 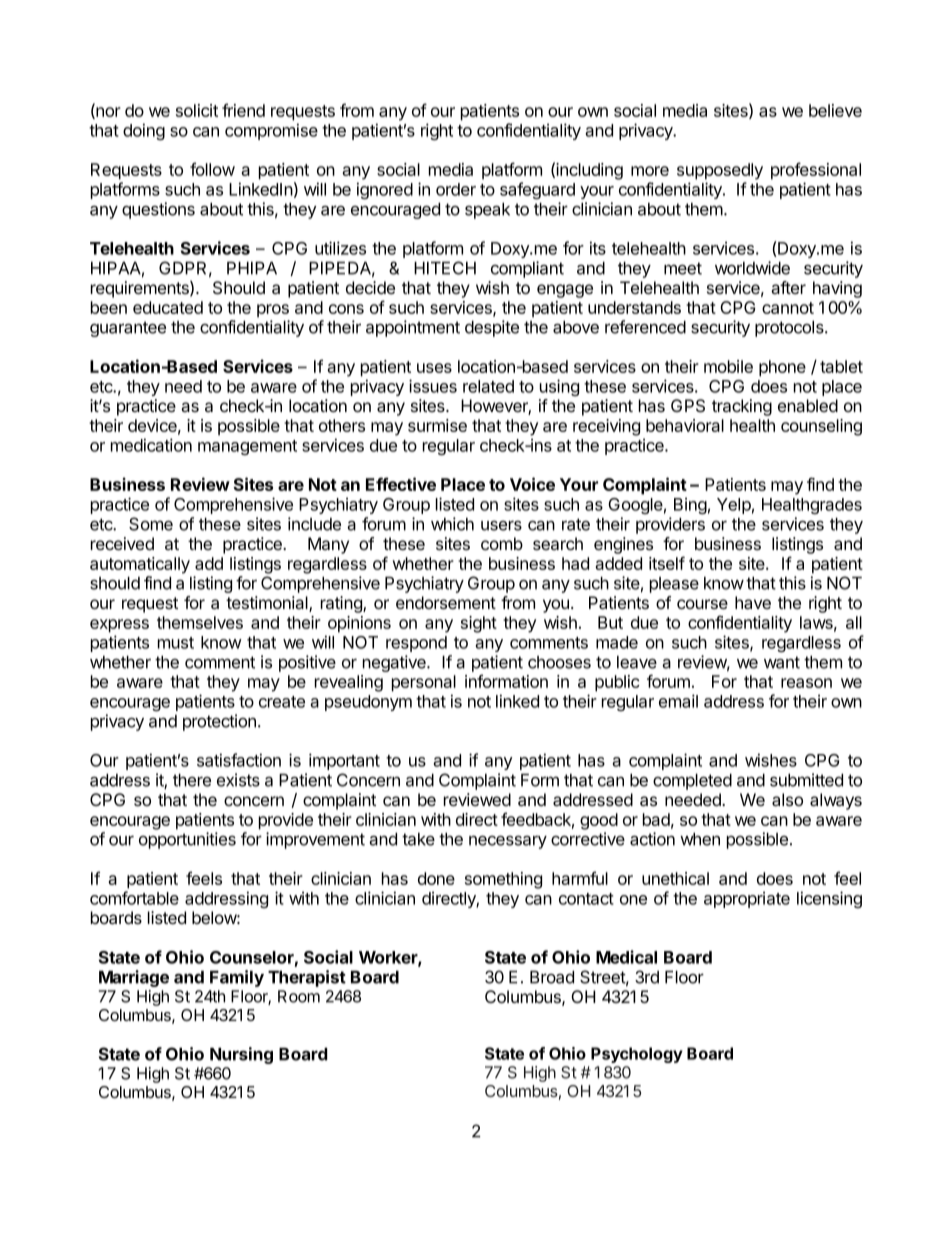 I want to click on necessary, so click(x=508, y=842).
